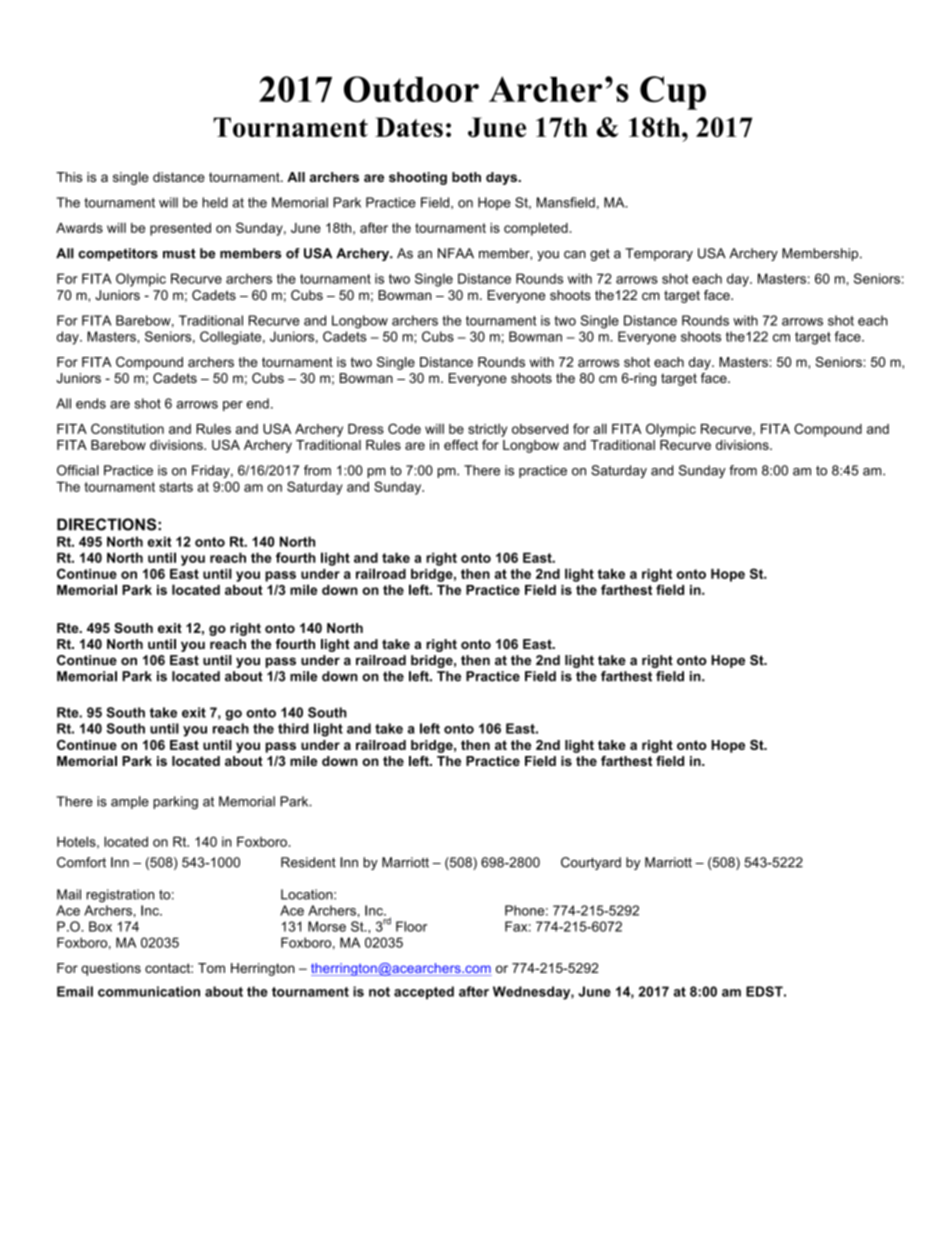  Describe the element at coordinates (409, 127) in the screenshot. I see `Dates` at that location.
